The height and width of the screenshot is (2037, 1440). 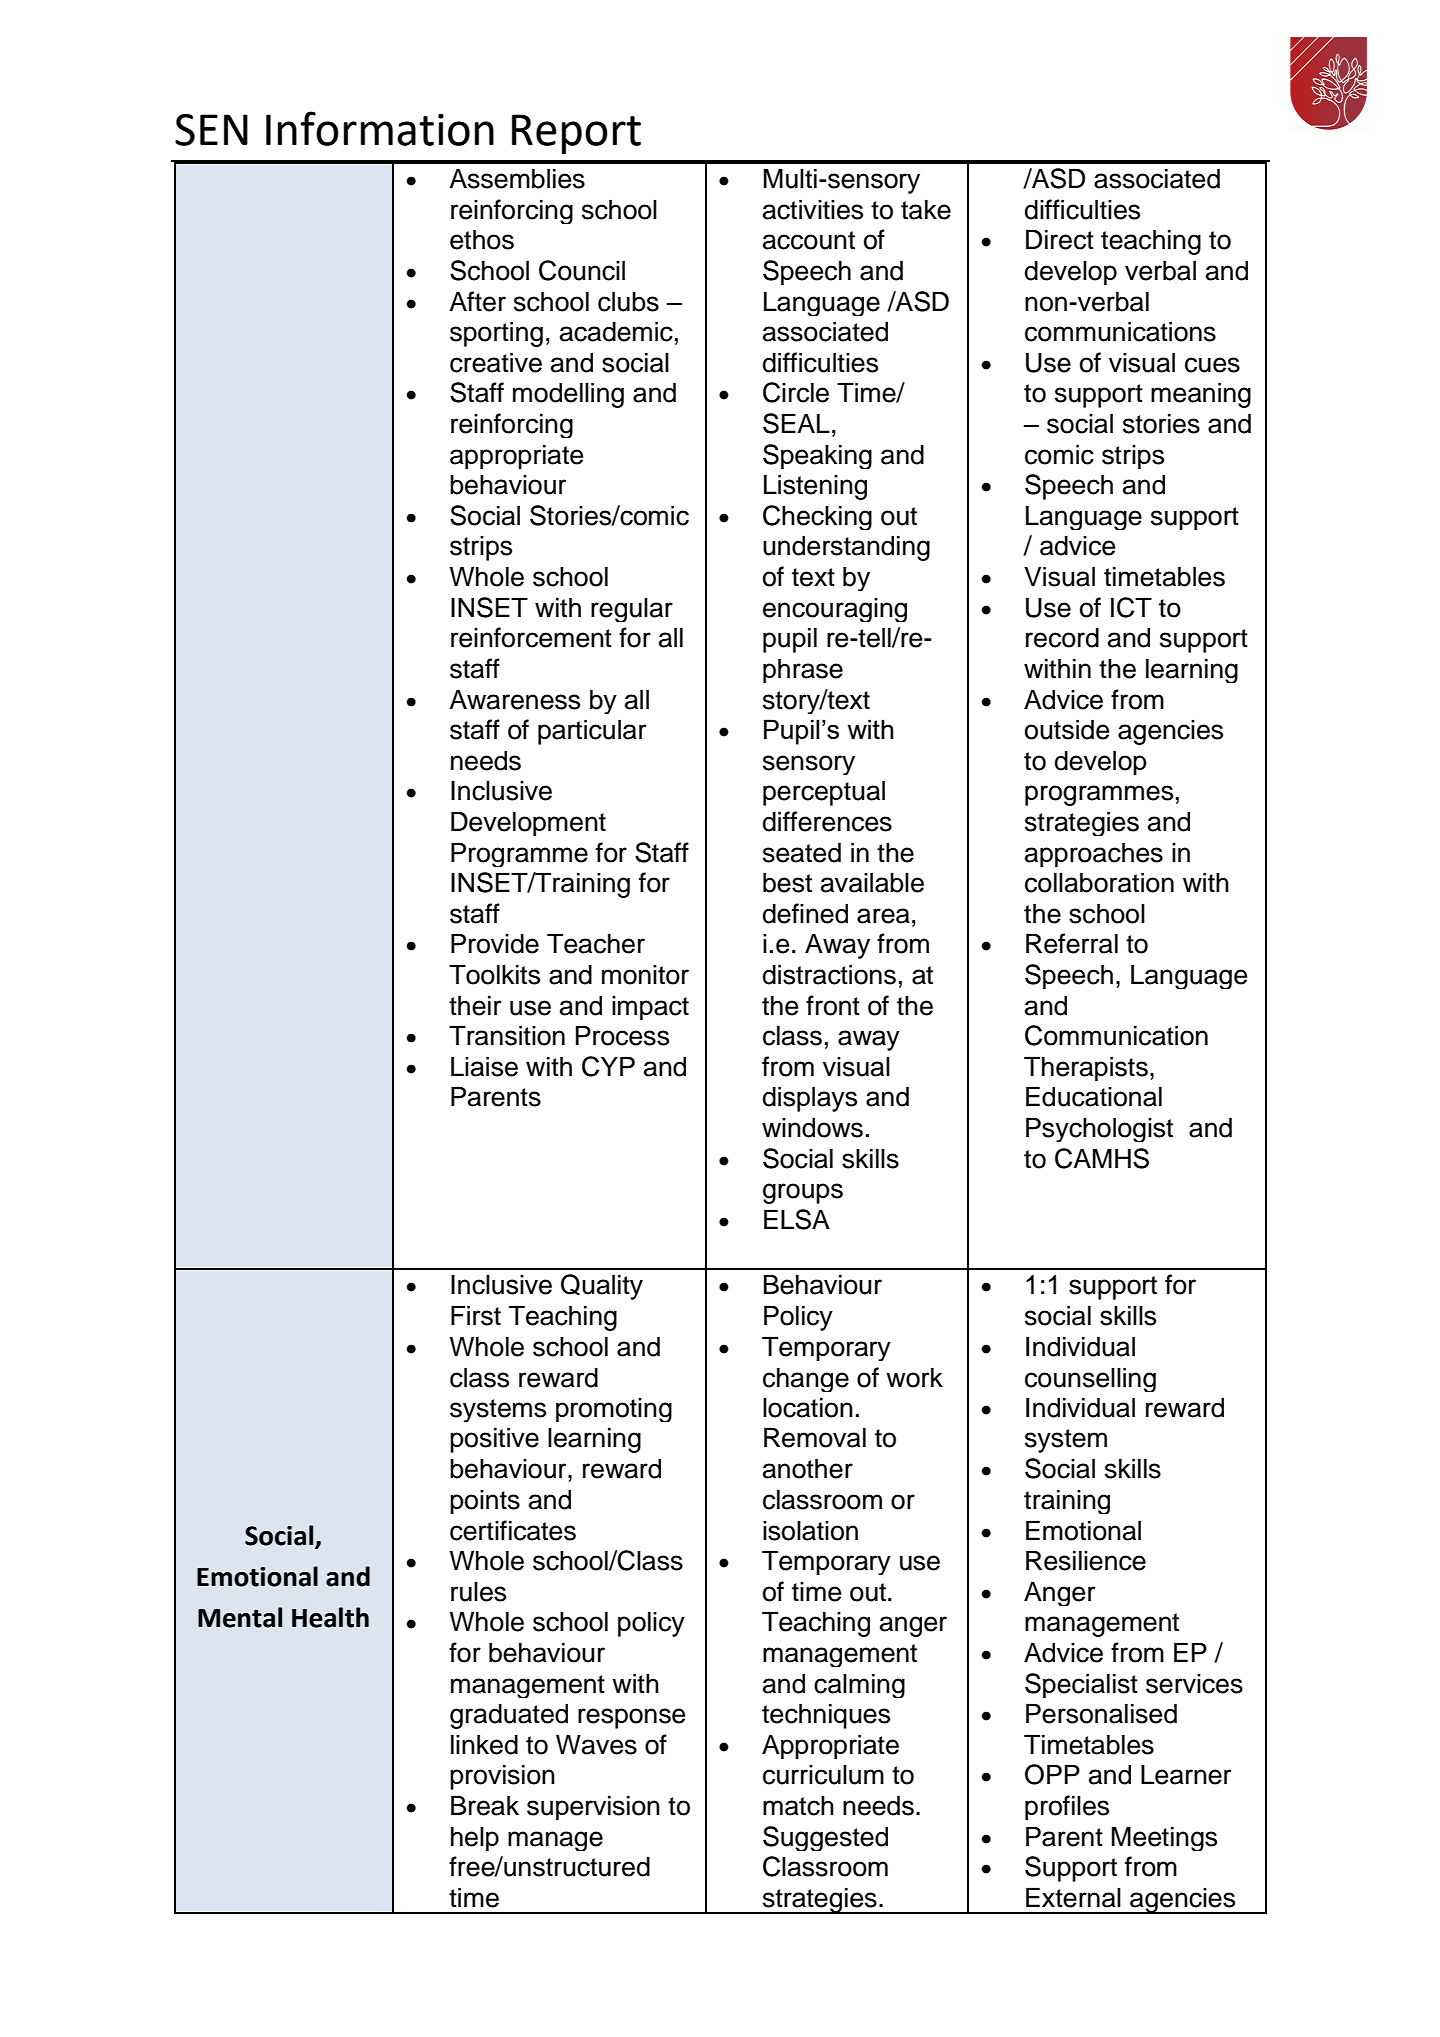 What do you see at coordinates (813, 209) in the screenshot?
I see `activities` at bounding box center [813, 209].
